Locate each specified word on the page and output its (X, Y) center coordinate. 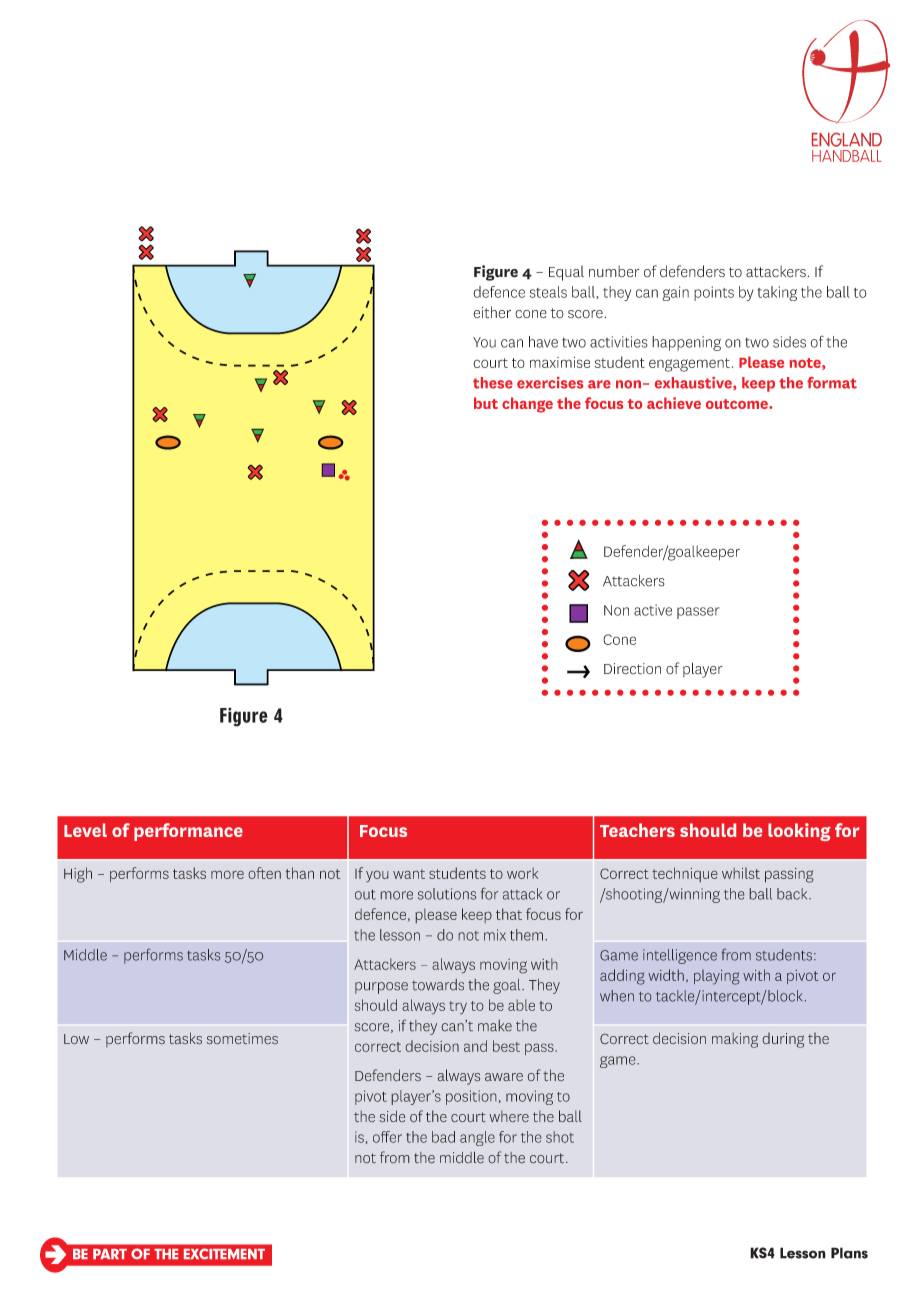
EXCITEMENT (224, 1253)
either (492, 312)
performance (188, 832)
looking (799, 832)
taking (777, 293)
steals (548, 292)
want (409, 874)
